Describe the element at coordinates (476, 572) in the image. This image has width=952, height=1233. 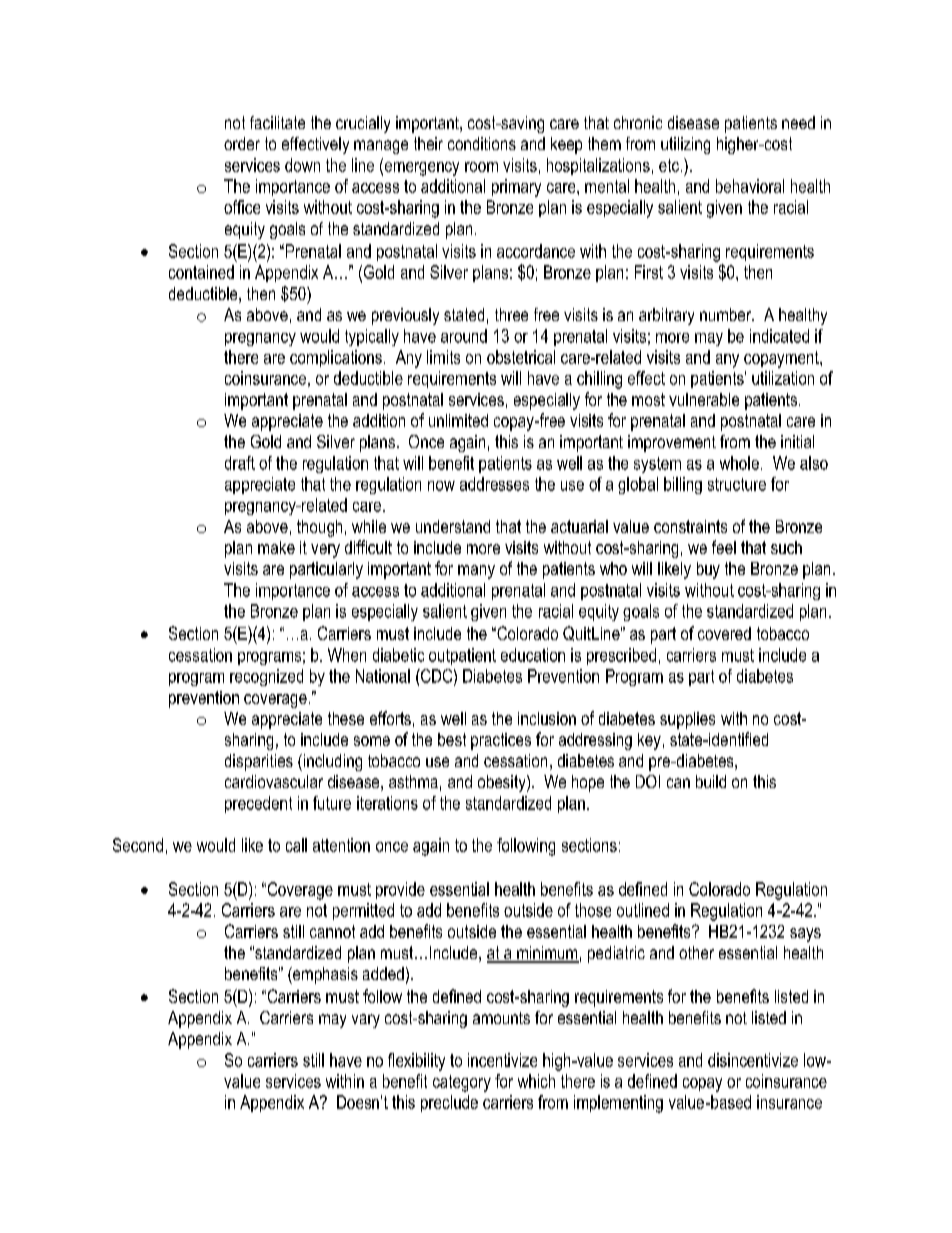
I see `many` at that location.
